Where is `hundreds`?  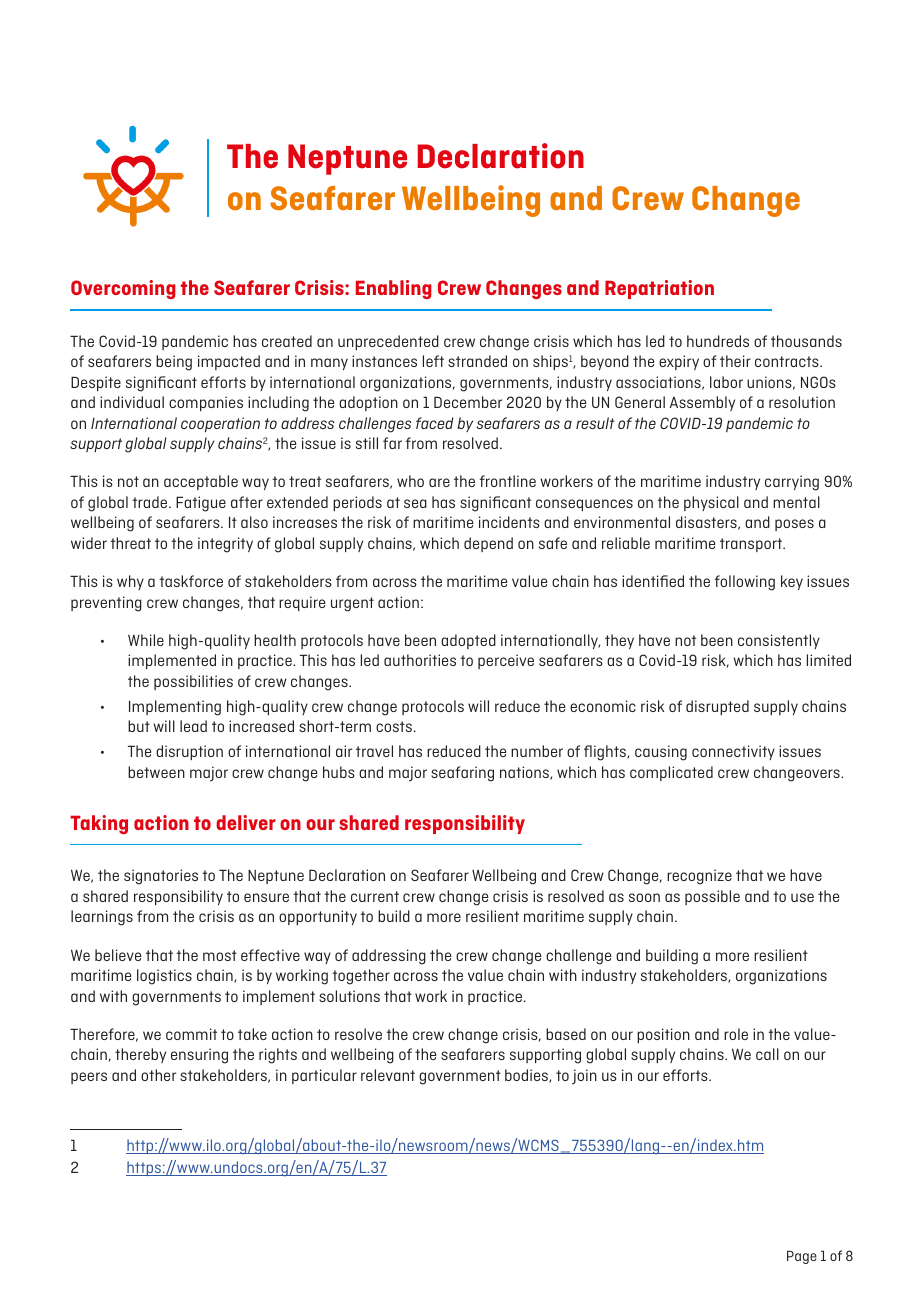 hundreds is located at coordinates (718, 341).
